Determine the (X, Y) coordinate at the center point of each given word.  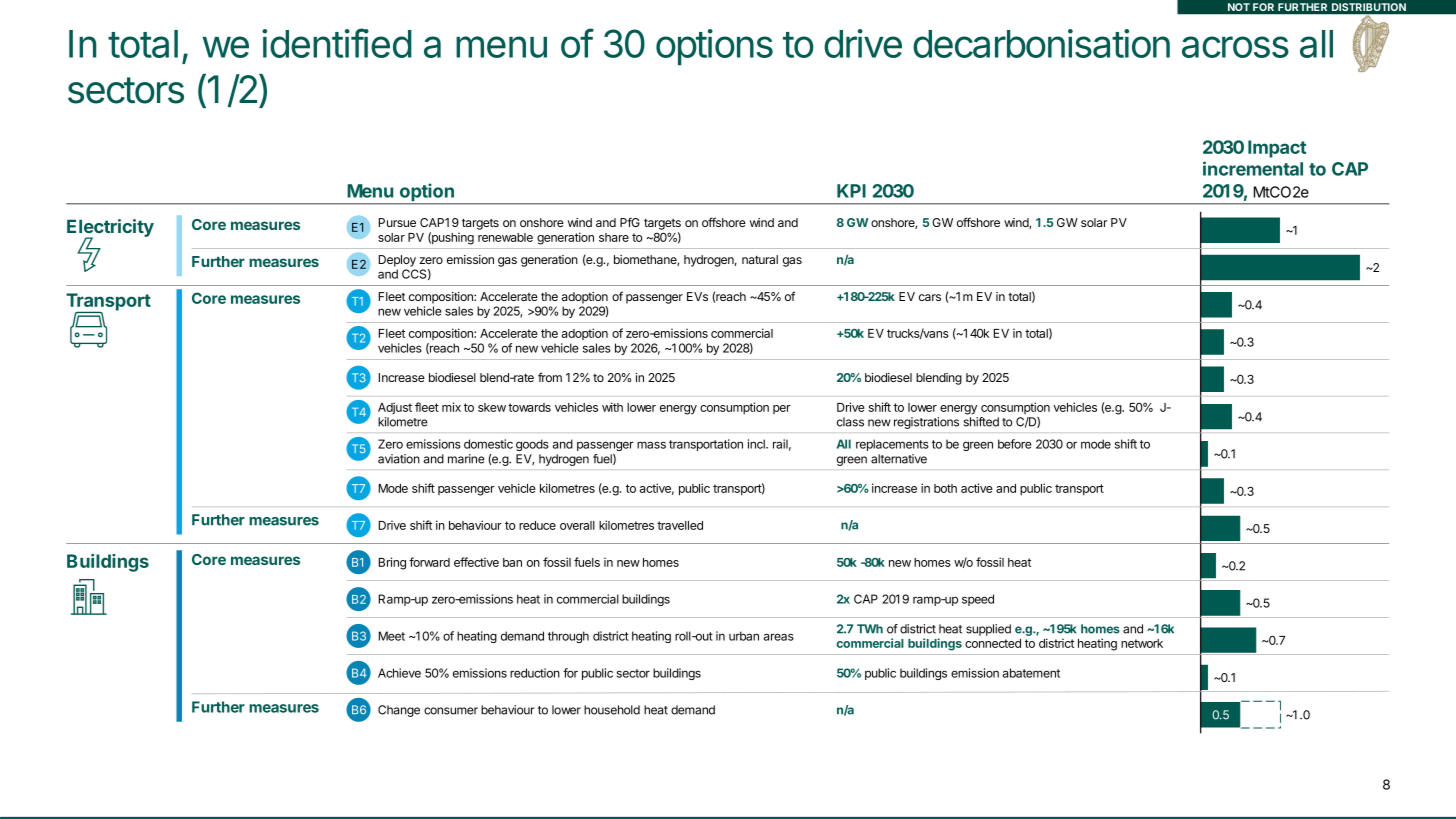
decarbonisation (1041, 43)
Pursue (397, 222)
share (614, 237)
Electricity (110, 229)
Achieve (399, 673)
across (1235, 47)
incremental (1253, 168)
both (945, 488)
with (612, 407)
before (1015, 444)
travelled (680, 525)
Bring (392, 563)
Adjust (395, 408)
